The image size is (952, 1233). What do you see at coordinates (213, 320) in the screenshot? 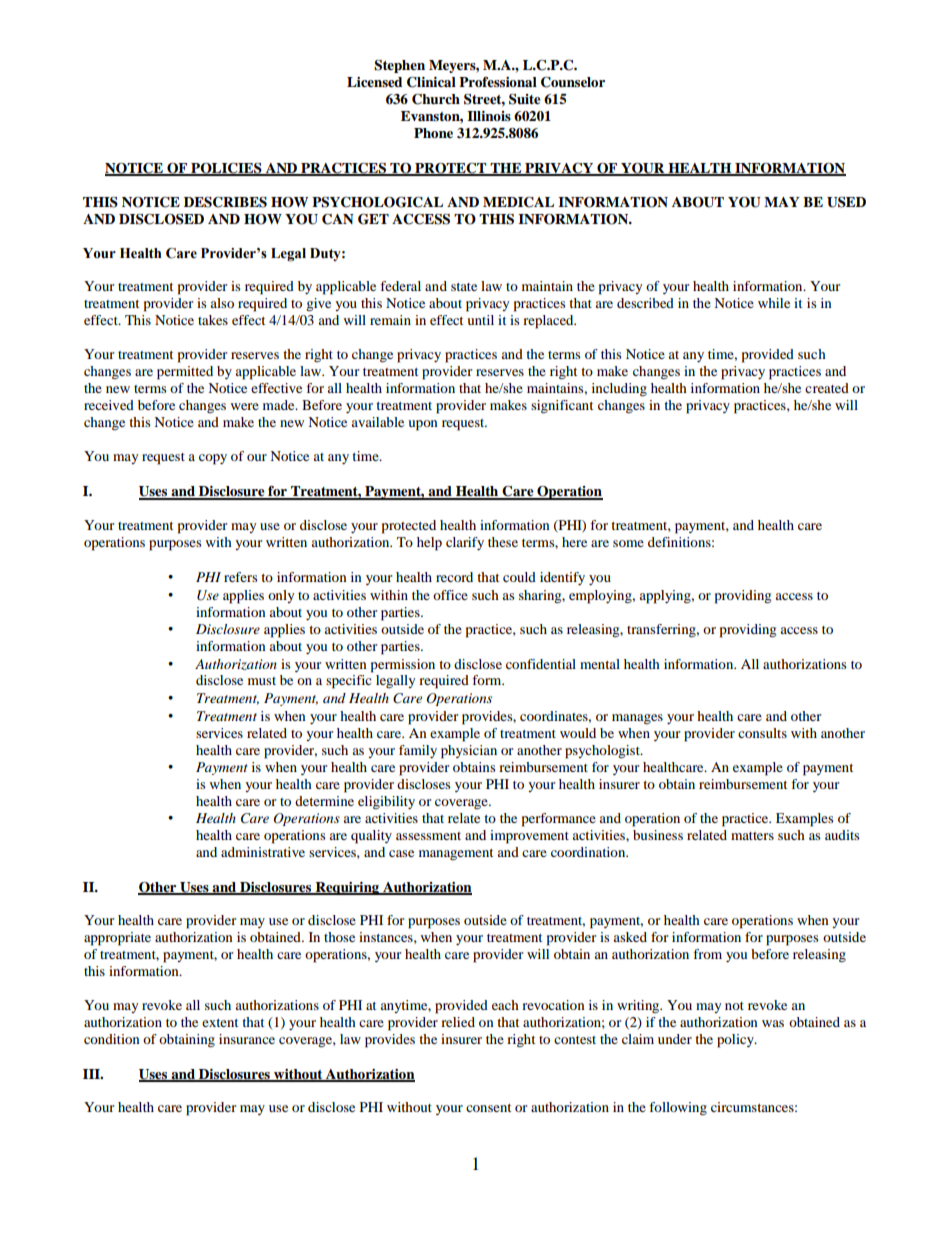
I see `takes` at bounding box center [213, 320].
